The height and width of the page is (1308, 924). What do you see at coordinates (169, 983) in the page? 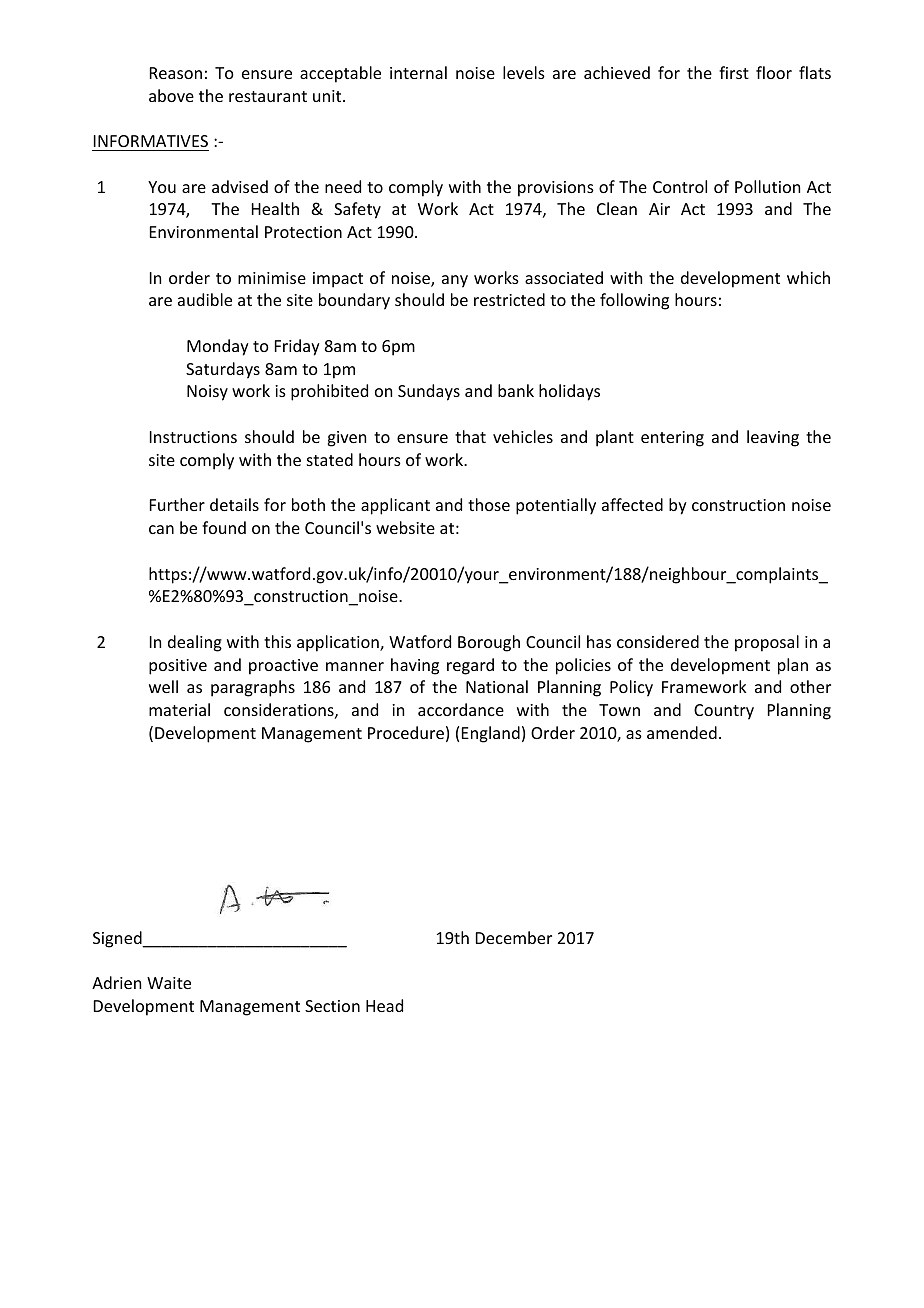
I see `Waite` at bounding box center [169, 983].
